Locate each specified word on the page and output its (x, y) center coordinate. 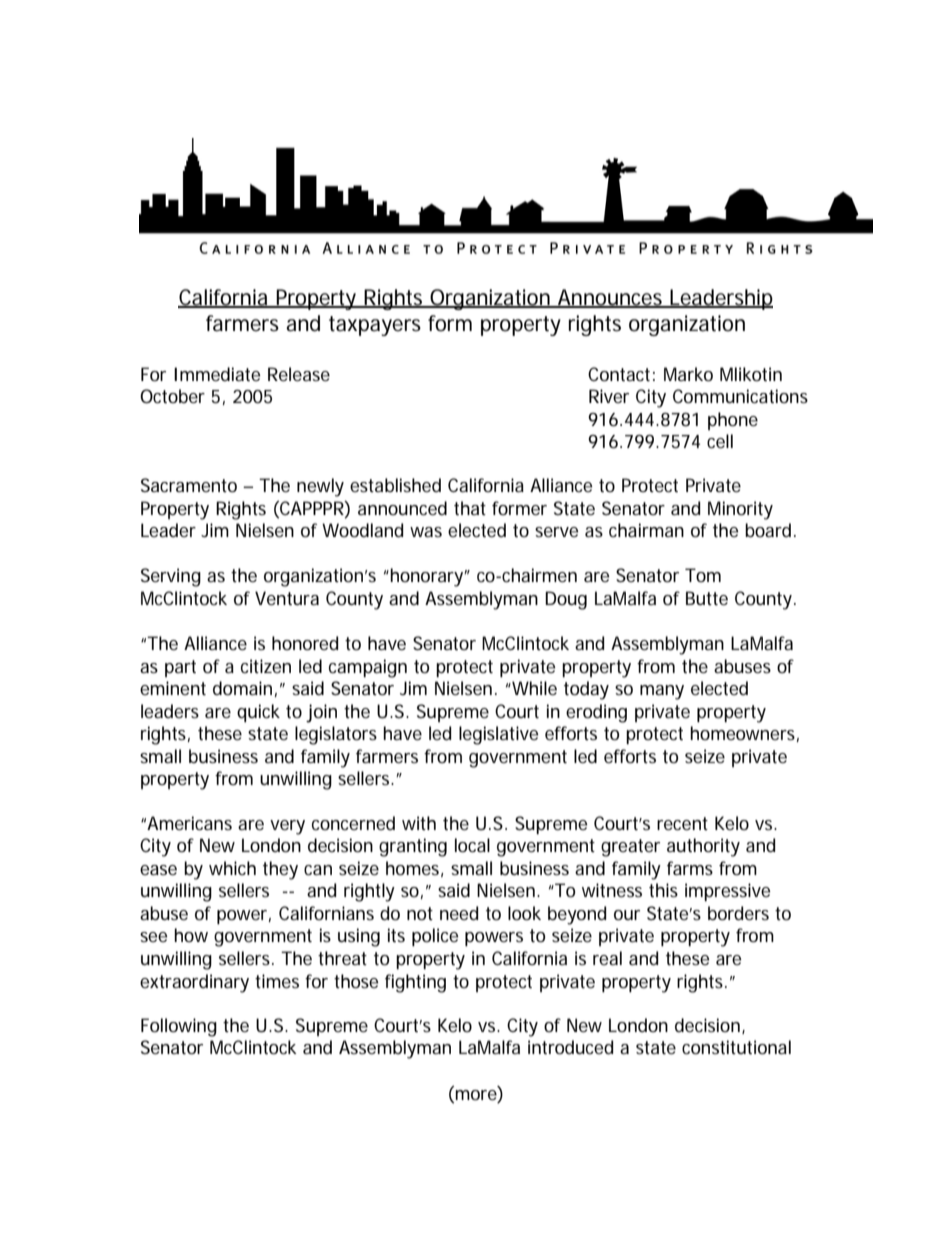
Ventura (287, 598)
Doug (566, 600)
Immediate (217, 374)
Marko (688, 374)
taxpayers (375, 326)
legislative (498, 735)
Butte (707, 598)
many (662, 692)
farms (690, 868)
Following (179, 1027)
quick (258, 713)
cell (720, 441)
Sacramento (189, 485)
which (232, 868)
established (395, 485)
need (459, 913)
